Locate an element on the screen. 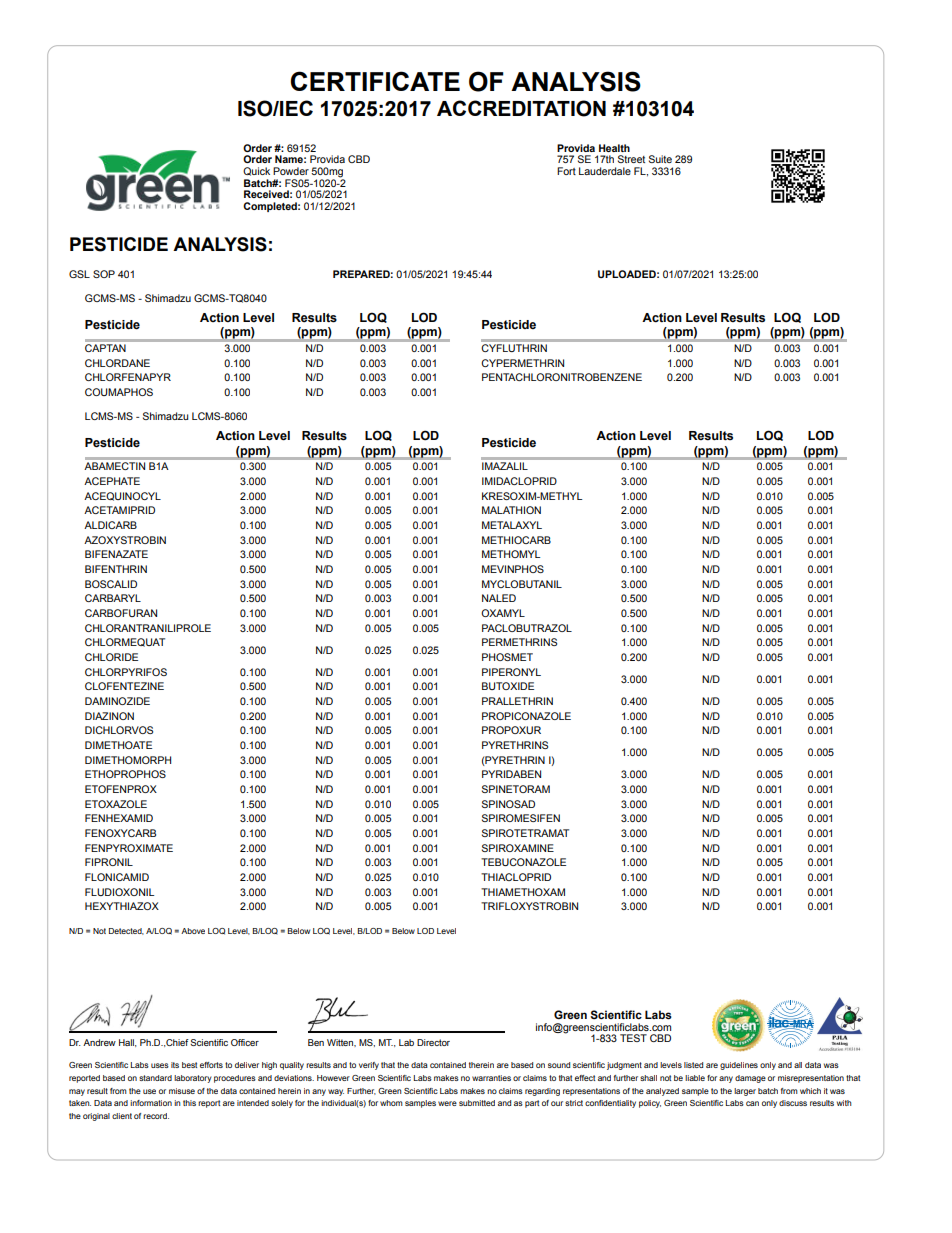  Suite is located at coordinates (660, 159).
